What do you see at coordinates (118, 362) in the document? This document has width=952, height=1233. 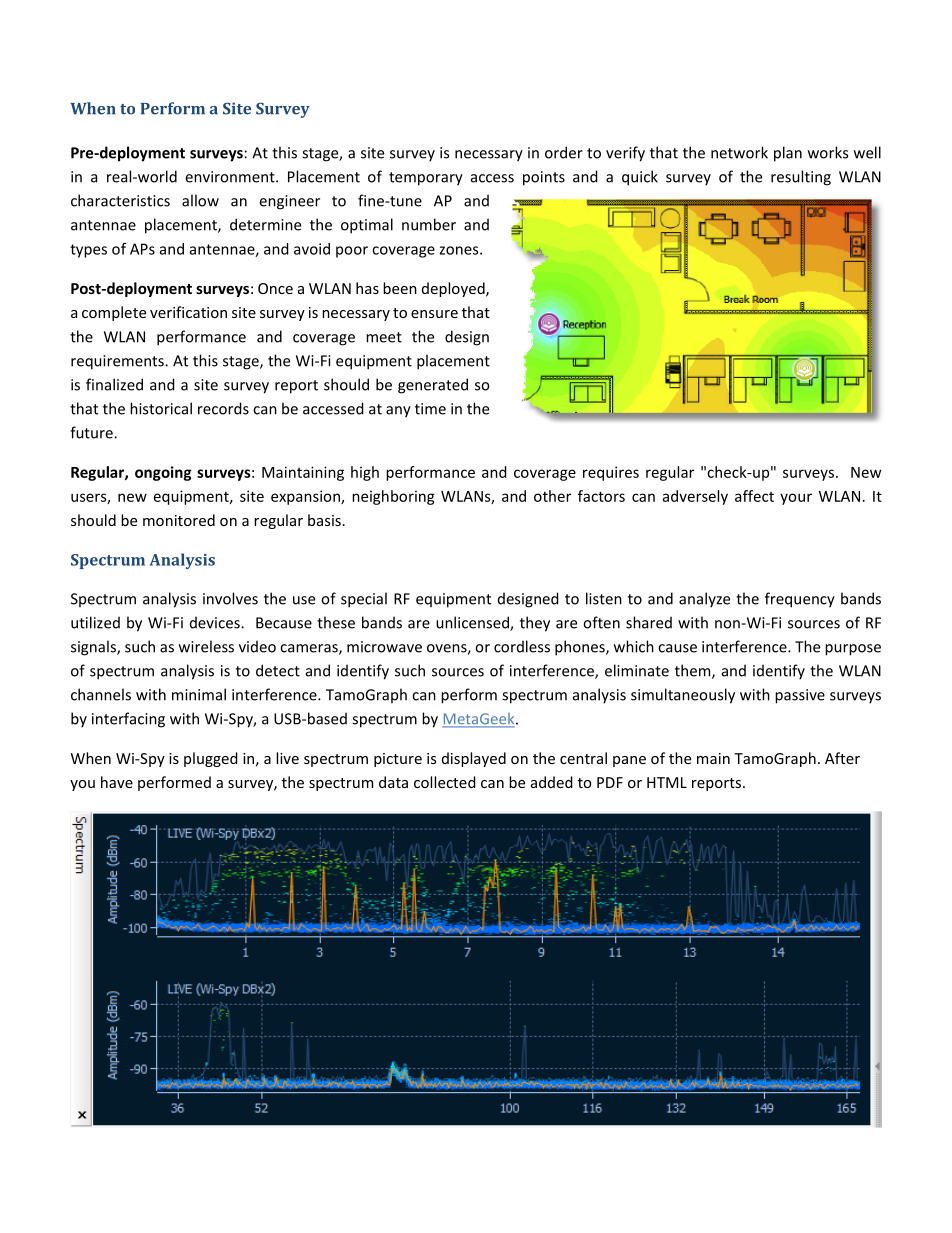 I see `requirements` at bounding box center [118, 362].
